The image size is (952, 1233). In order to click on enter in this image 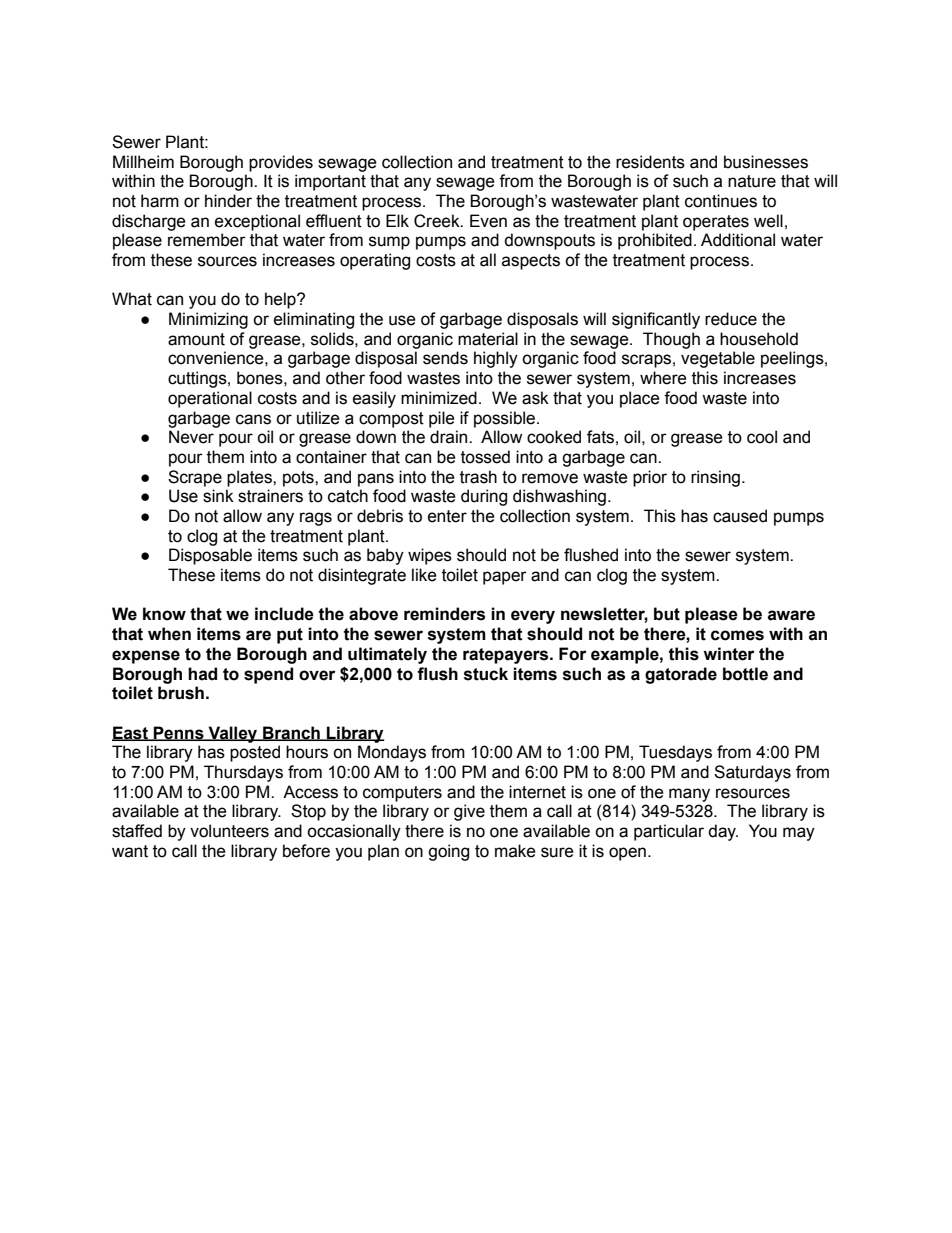, I will do `click(447, 516)`.
